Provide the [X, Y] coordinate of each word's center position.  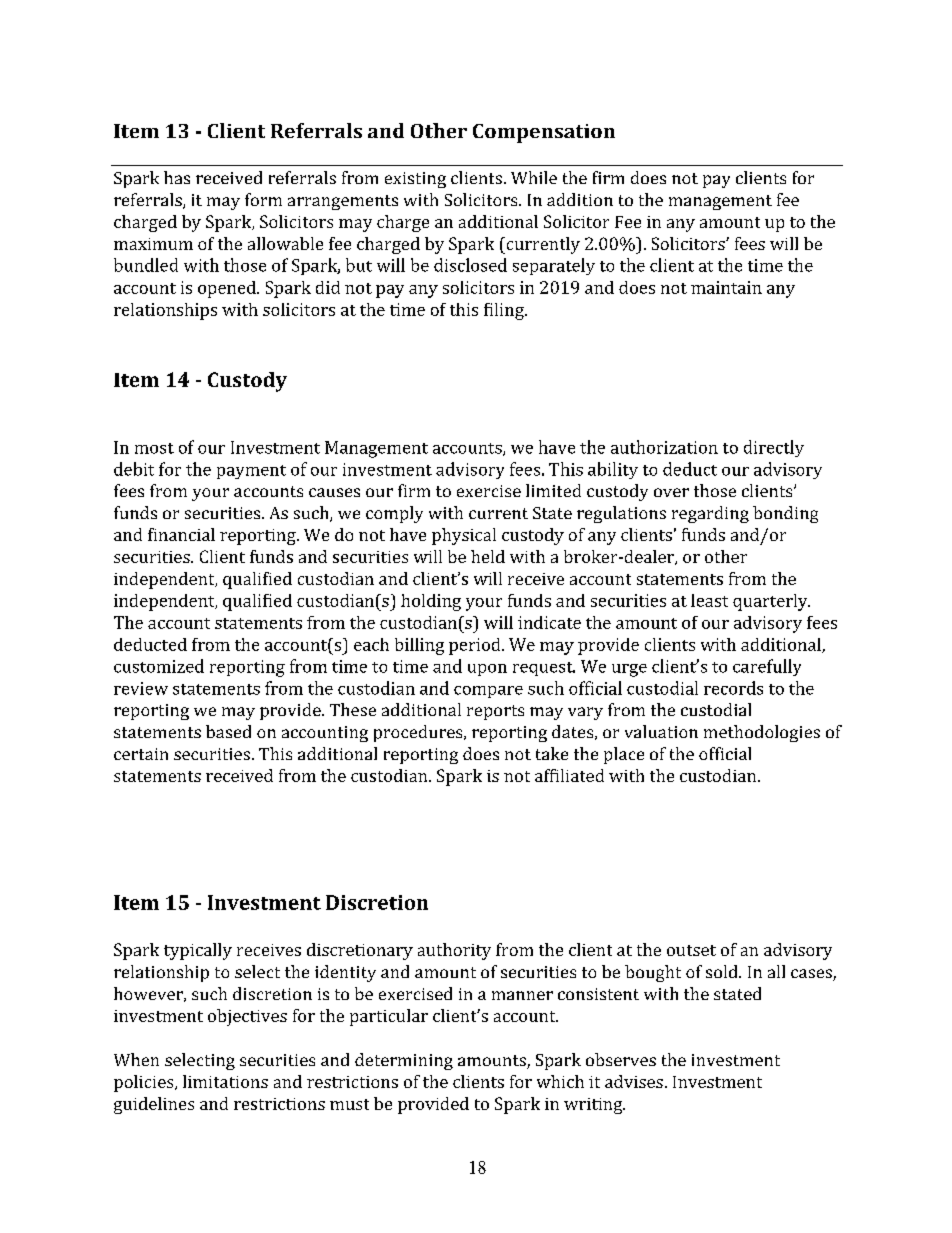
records [733, 688]
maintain [726, 287]
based [228, 731]
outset [691, 950]
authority [454, 951]
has [177, 177]
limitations [225, 1081]
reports [495, 712]
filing [505, 311]
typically [198, 951]
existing [415, 180]
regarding [710, 514]
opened [228, 289]
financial [181, 534]
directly [774, 448]
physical [464, 536]
